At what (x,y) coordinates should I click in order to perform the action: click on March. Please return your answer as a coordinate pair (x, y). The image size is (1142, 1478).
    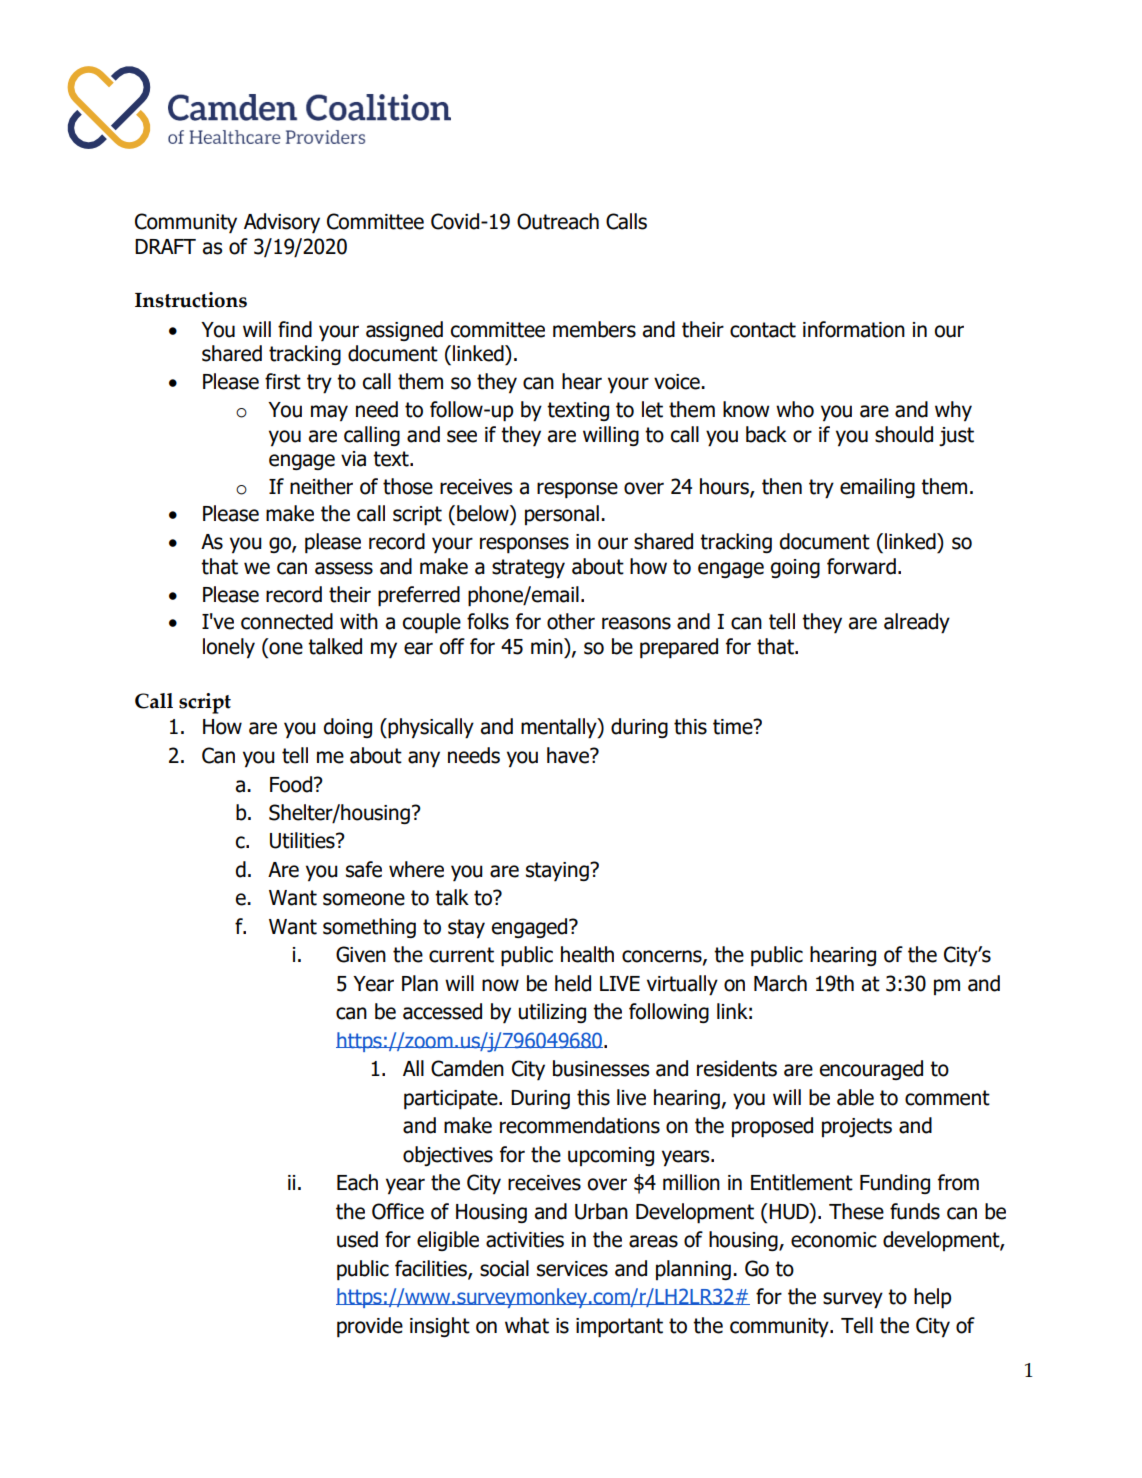
    Looking at the image, I should click on (780, 983).
